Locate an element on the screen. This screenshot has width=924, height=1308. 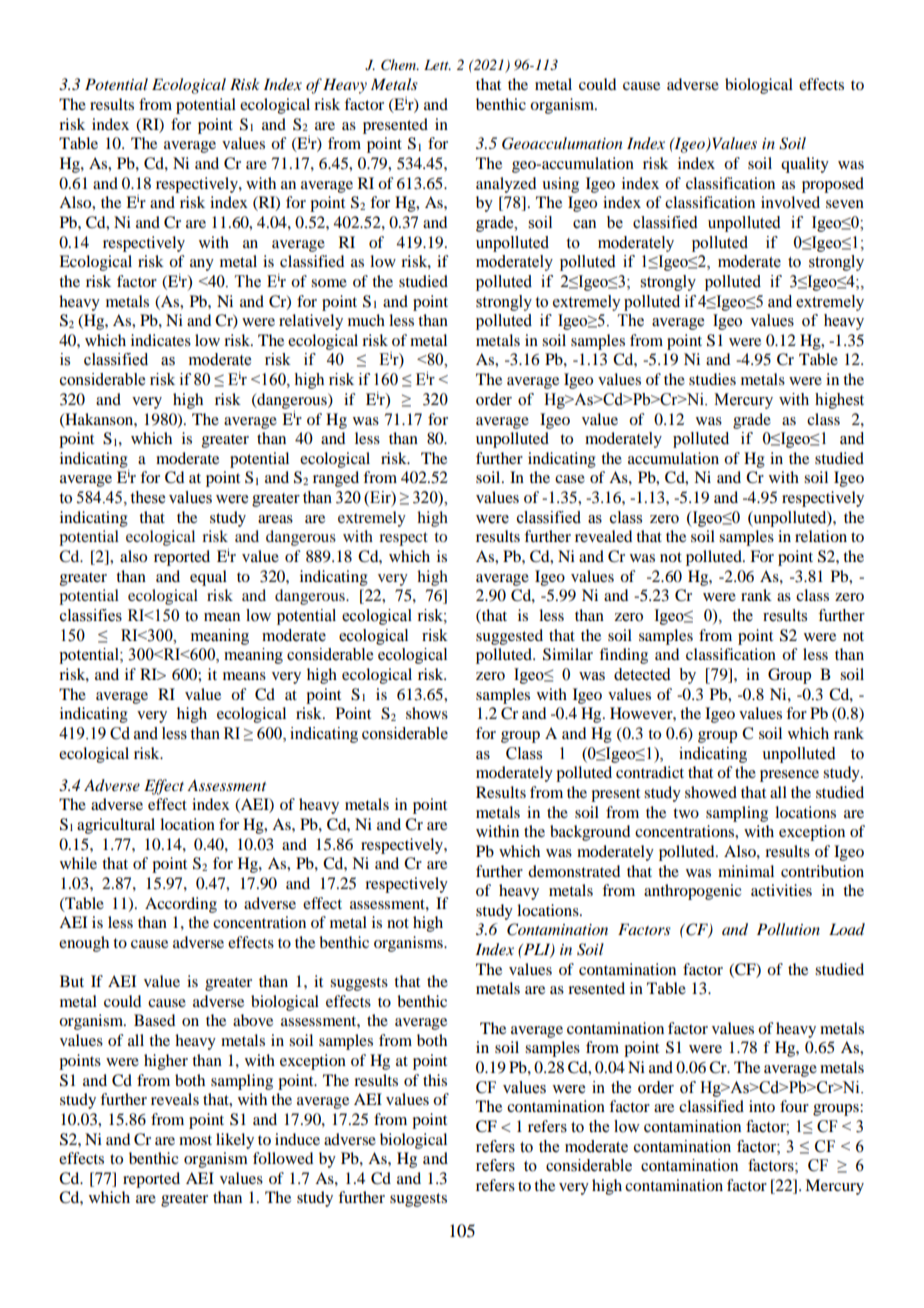
most is located at coordinates (195, 1140).
